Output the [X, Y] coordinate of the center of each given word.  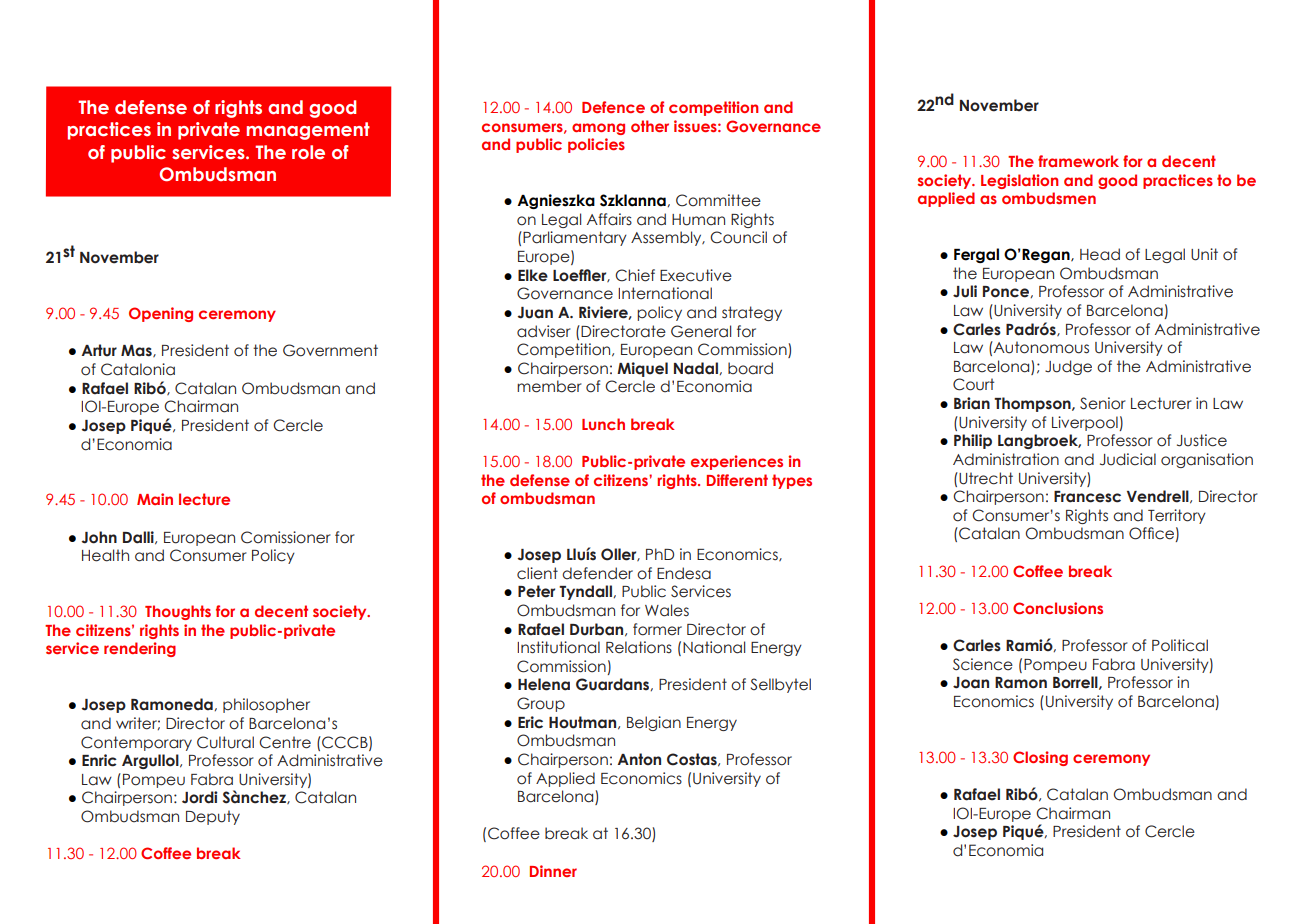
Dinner [553, 871]
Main [155, 499]
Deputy [213, 817]
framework [1078, 161]
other [650, 126]
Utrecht [985, 478]
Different [737, 480]
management [308, 131]
